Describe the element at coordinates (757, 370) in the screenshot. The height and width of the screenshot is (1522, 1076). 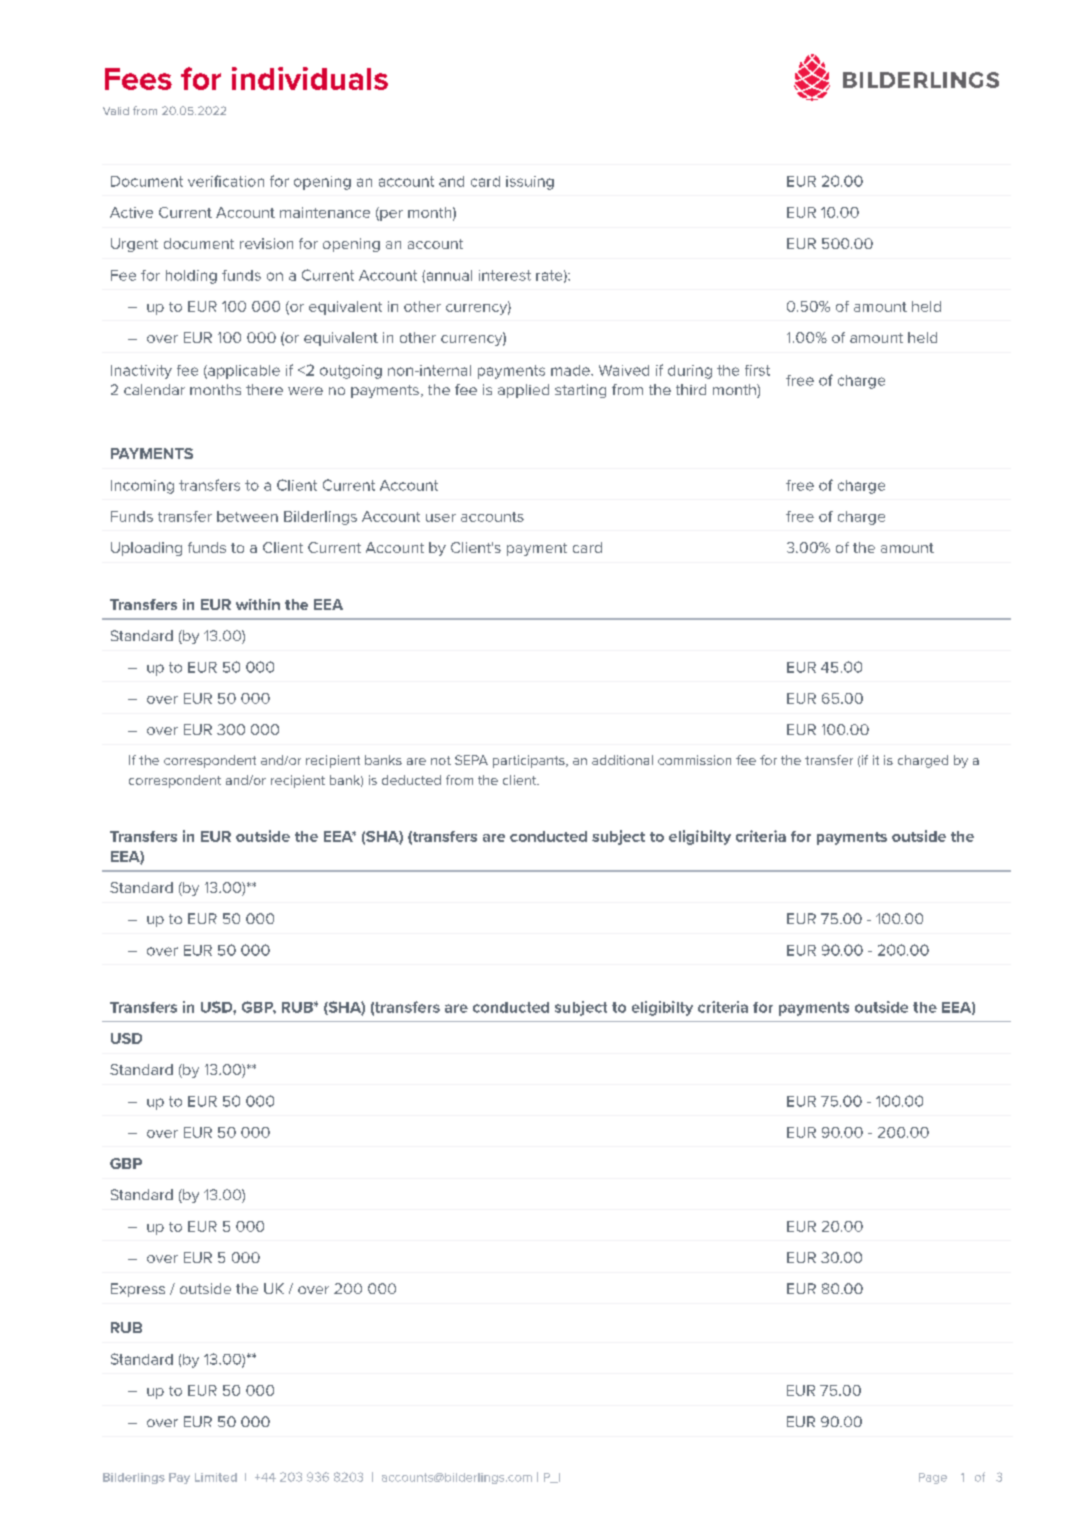
I see `first` at that location.
